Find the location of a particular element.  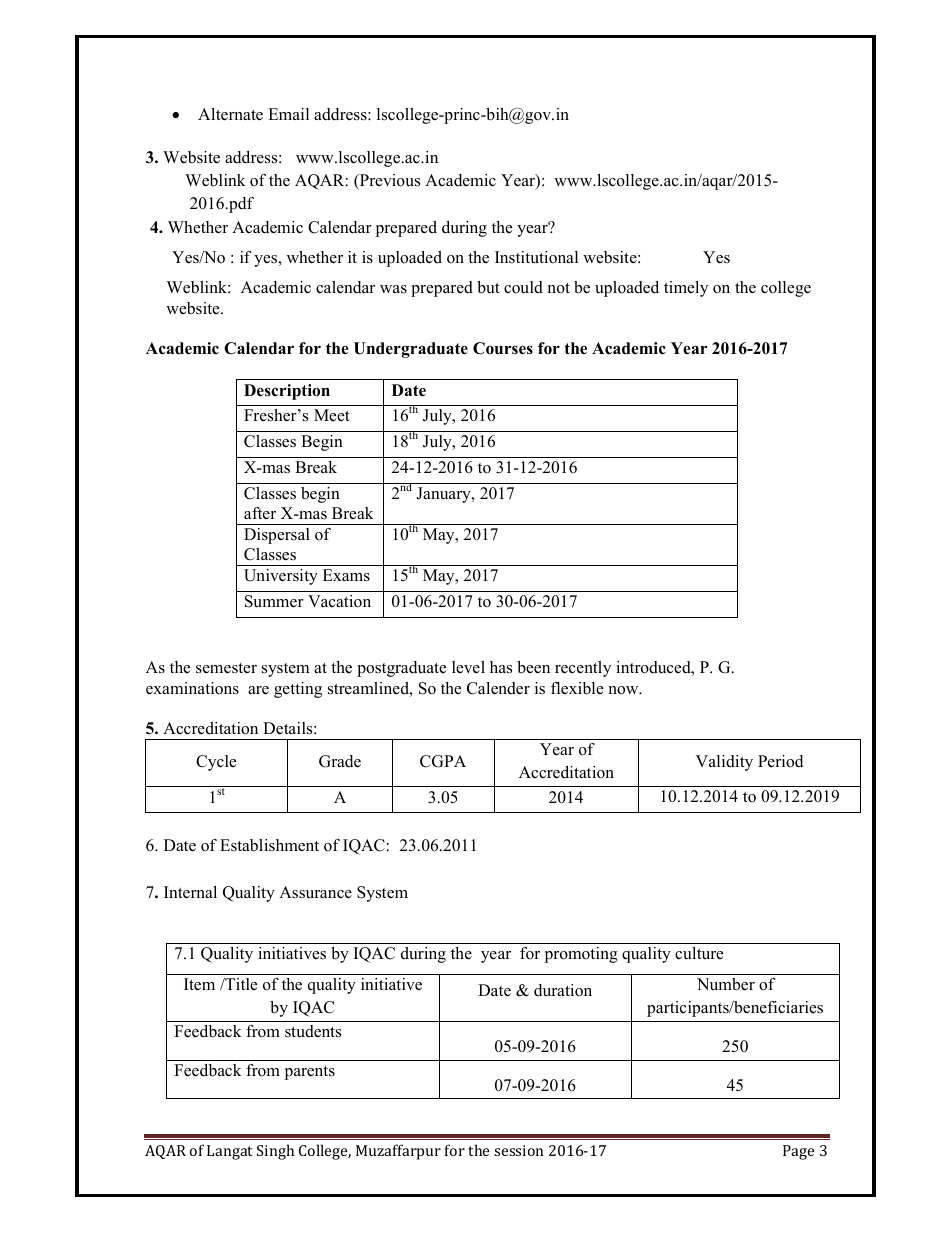

Email is located at coordinates (288, 114).
